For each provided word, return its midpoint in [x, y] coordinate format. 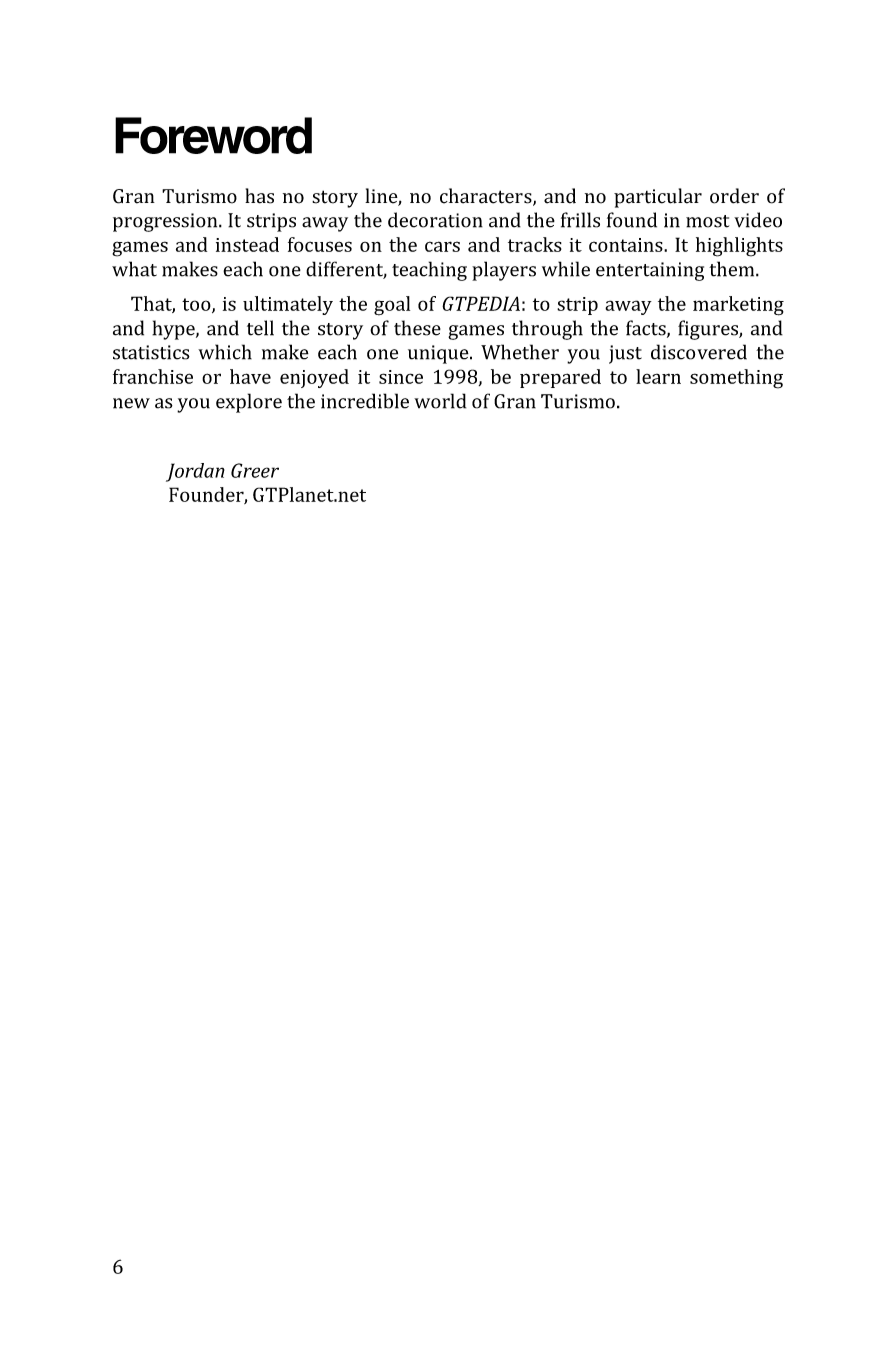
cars [442, 246]
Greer [255, 470]
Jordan [195, 472]
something [736, 379]
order [734, 196]
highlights [739, 247]
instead [247, 244]
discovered [699, 352]
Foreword [213, 135]
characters [487, 197]
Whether [520, 352]
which [225, 352]
